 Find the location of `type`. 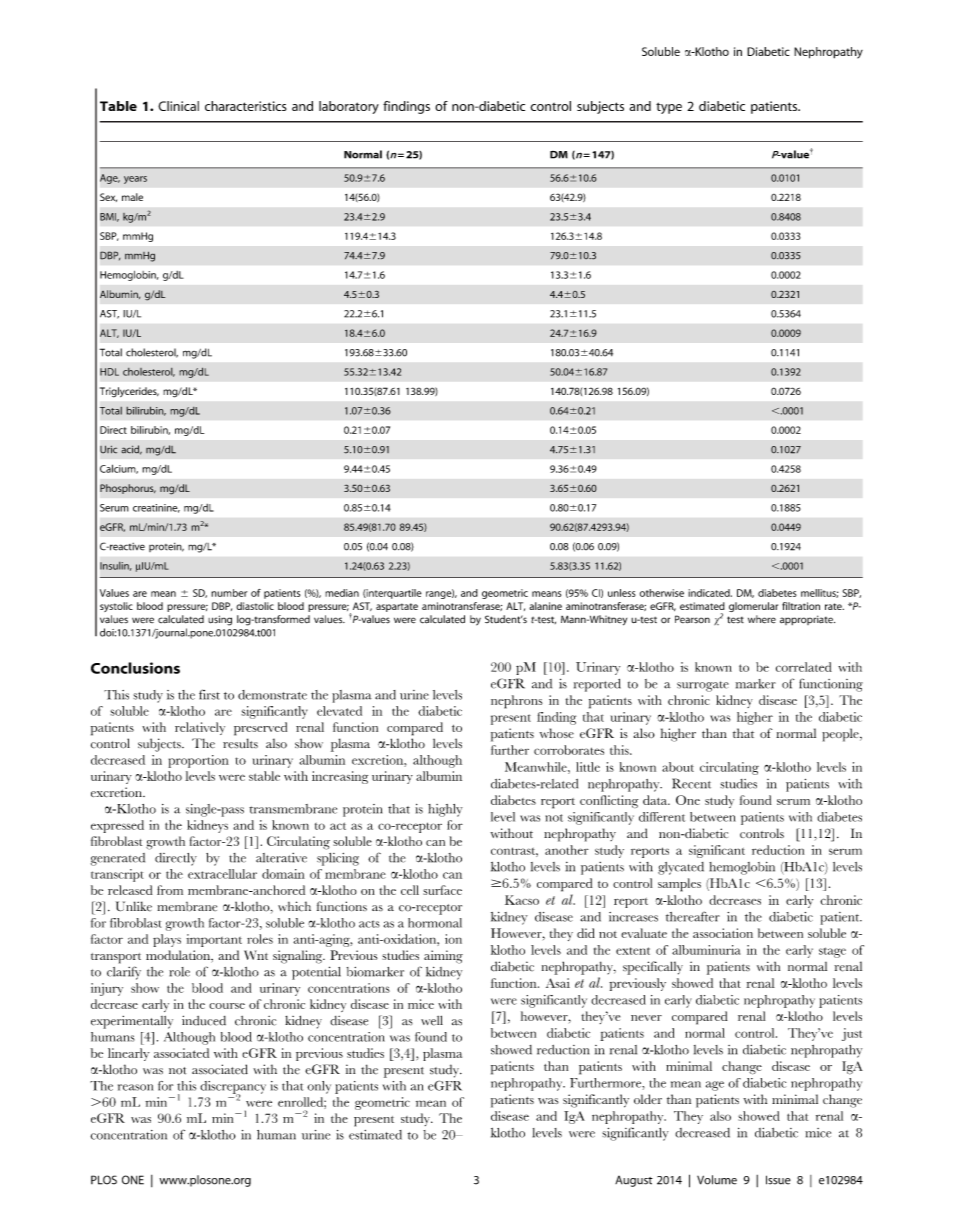

type is located at coordinates (669, 108).
